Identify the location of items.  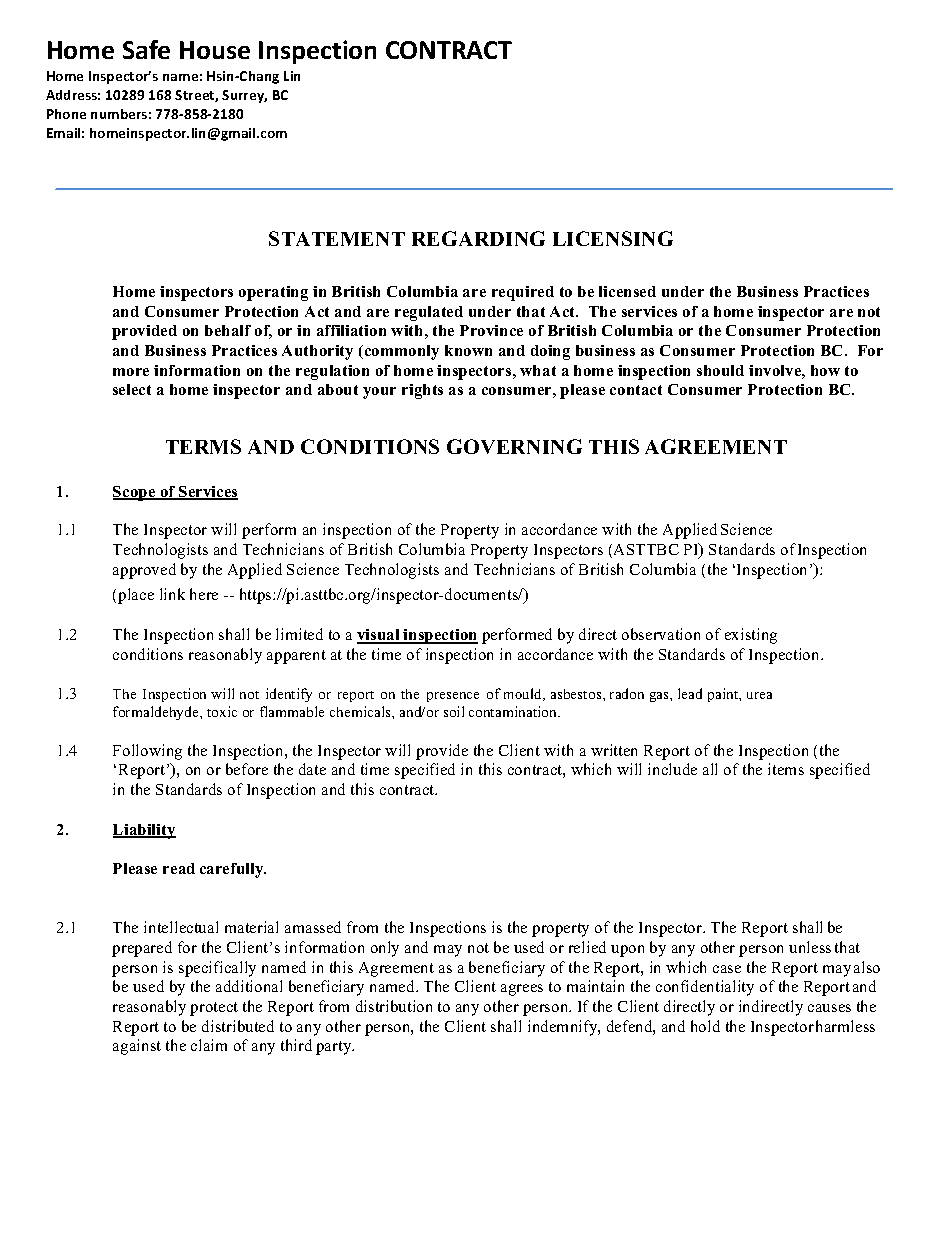
(786, 769).
